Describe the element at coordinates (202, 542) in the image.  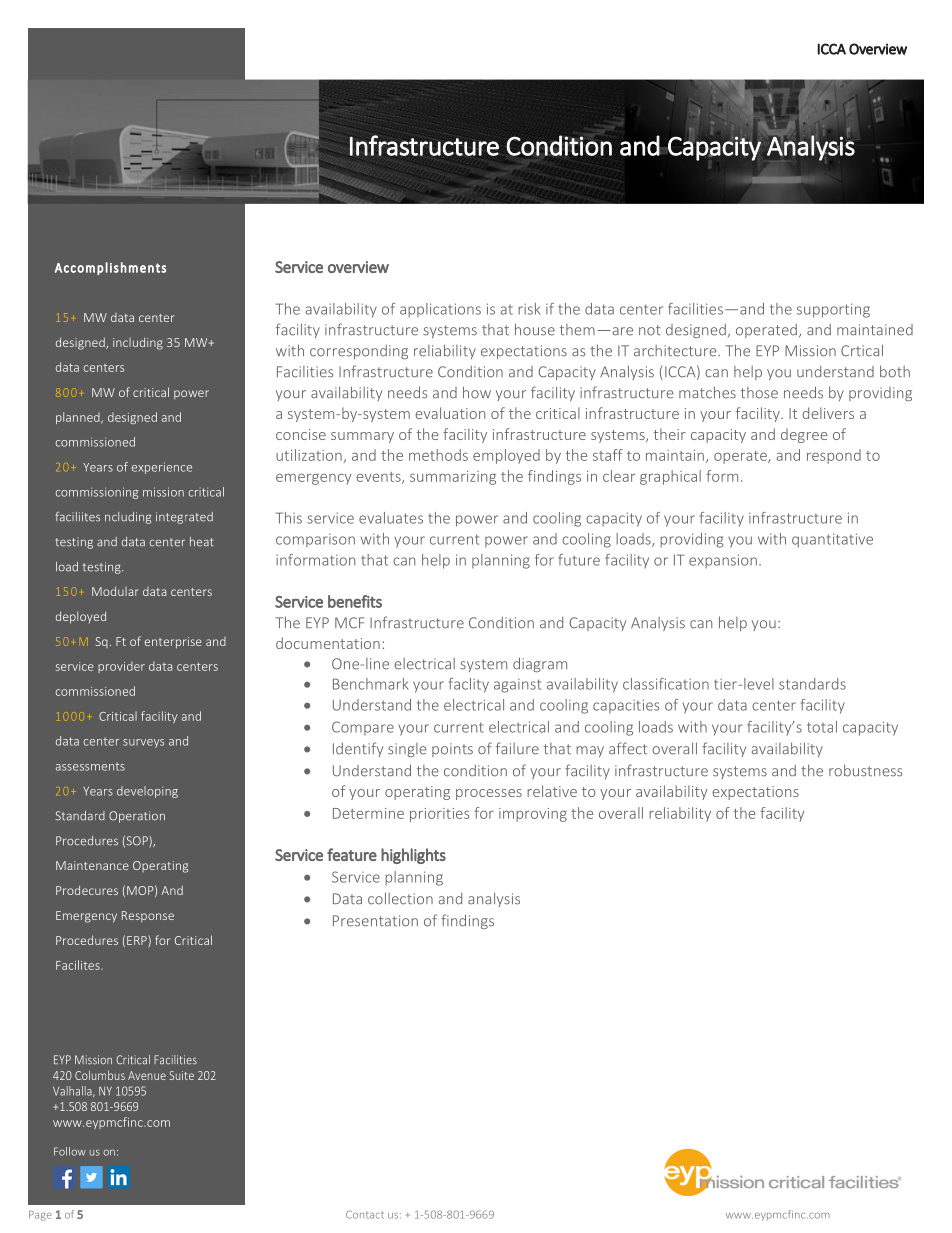
I see `heat` at that location.
